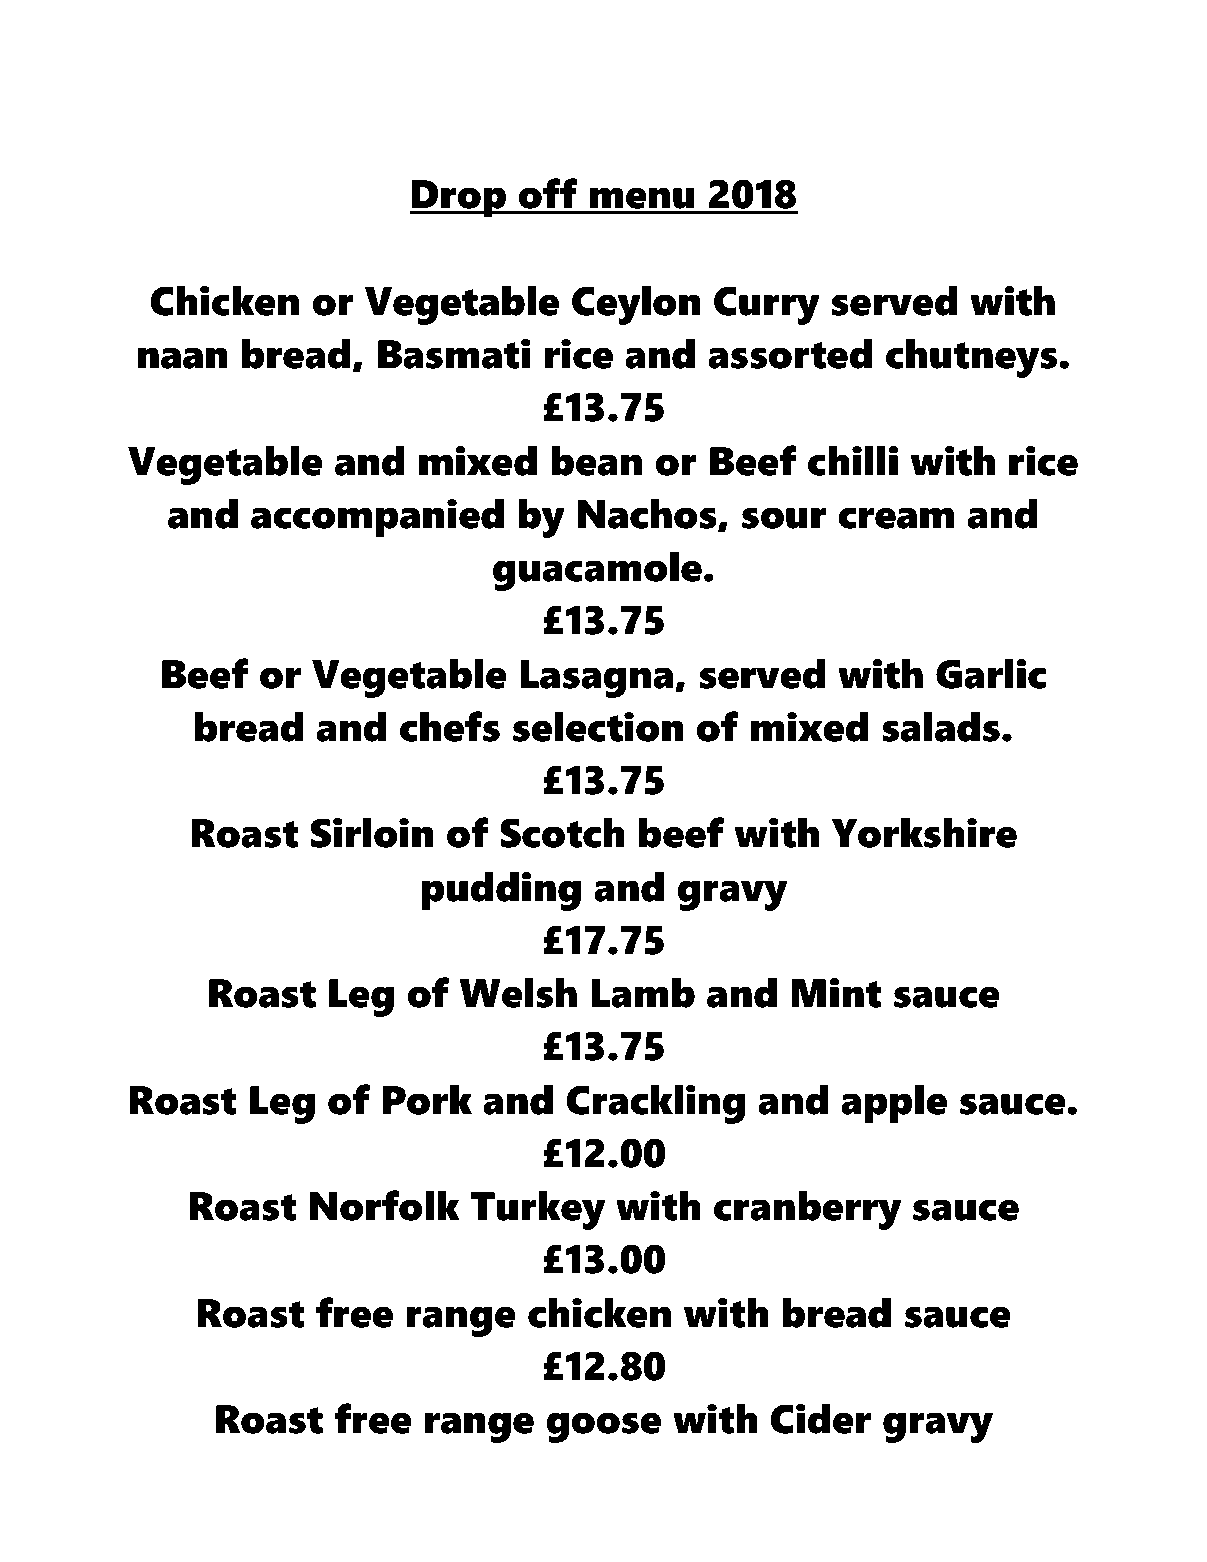 The height and width of the page is (1562, 1207). What do you see at coordinates (767, 305) in the page?
I see `Curry` at bounding box center [767, 305].
